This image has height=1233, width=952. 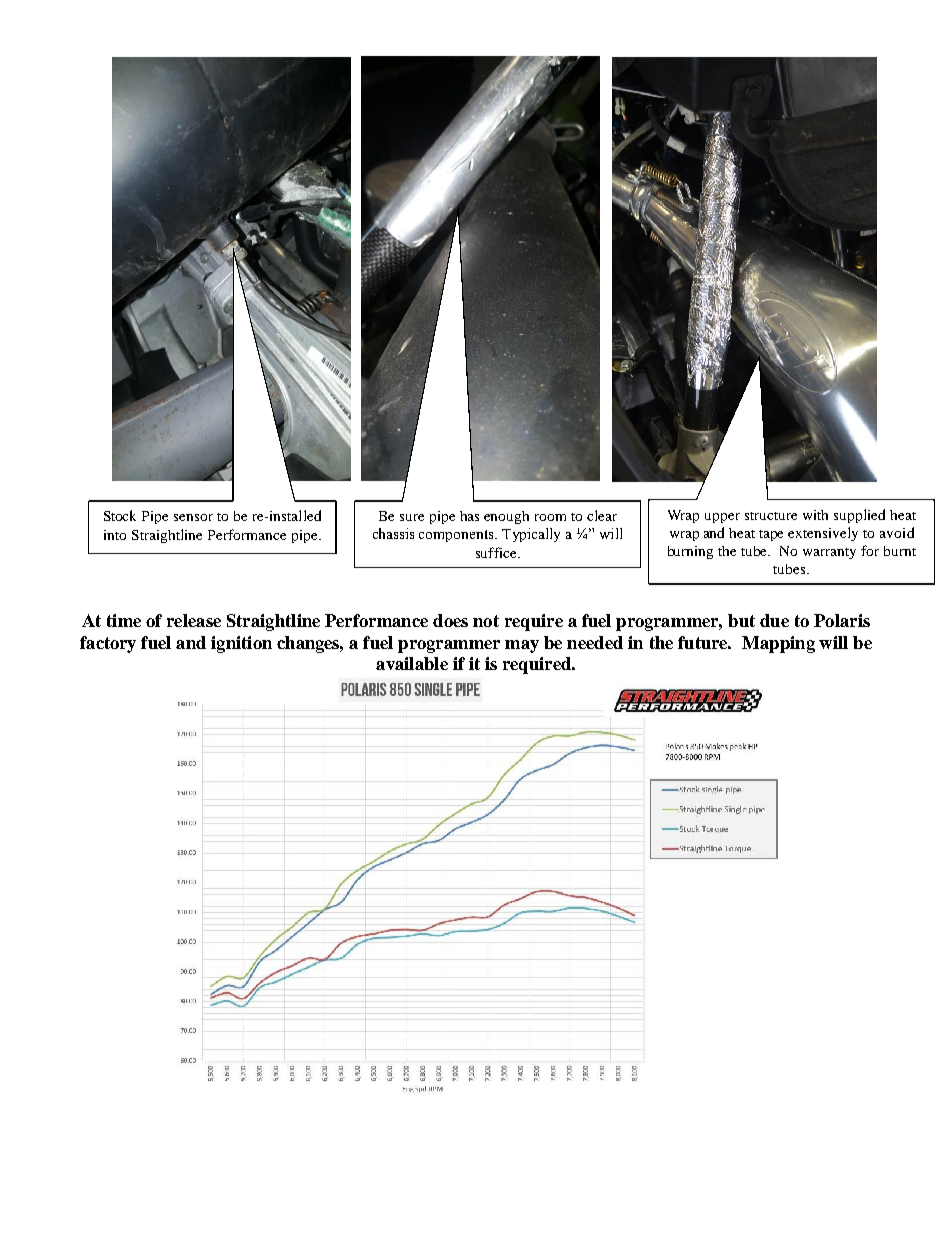 What do you see at coordinates (241, 644) in the image?
I see `ignition` at bounding box center [241, 644].
